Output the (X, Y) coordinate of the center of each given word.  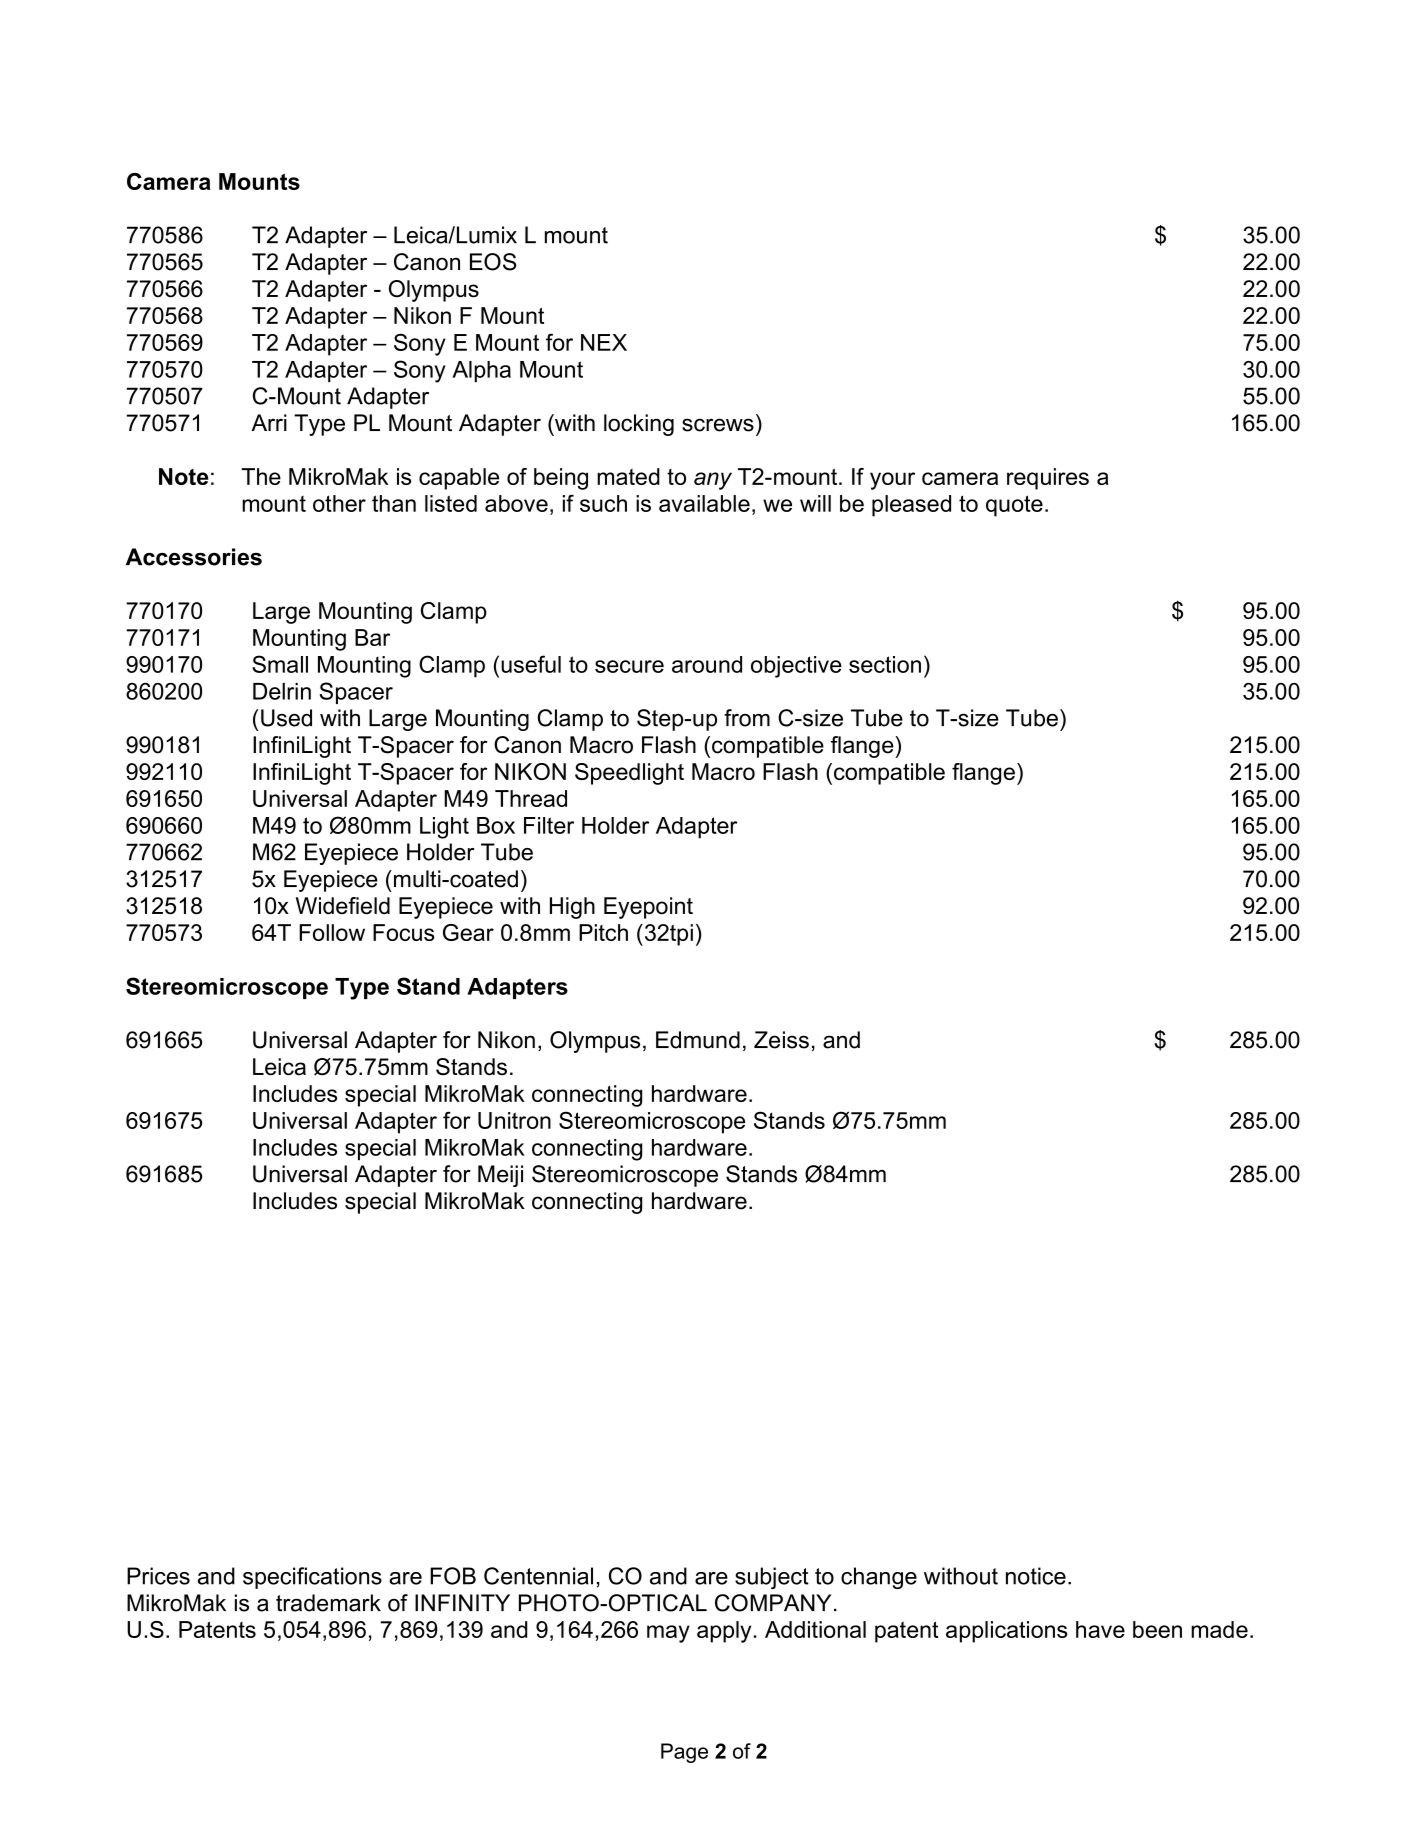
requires (1048, 479)
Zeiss (781, 1040)
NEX (604, 342)
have (1100, 1629)
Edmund (698, 1040)
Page (684, 1753)
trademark (328, 1603)
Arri (269, 422)
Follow (332, 932)
